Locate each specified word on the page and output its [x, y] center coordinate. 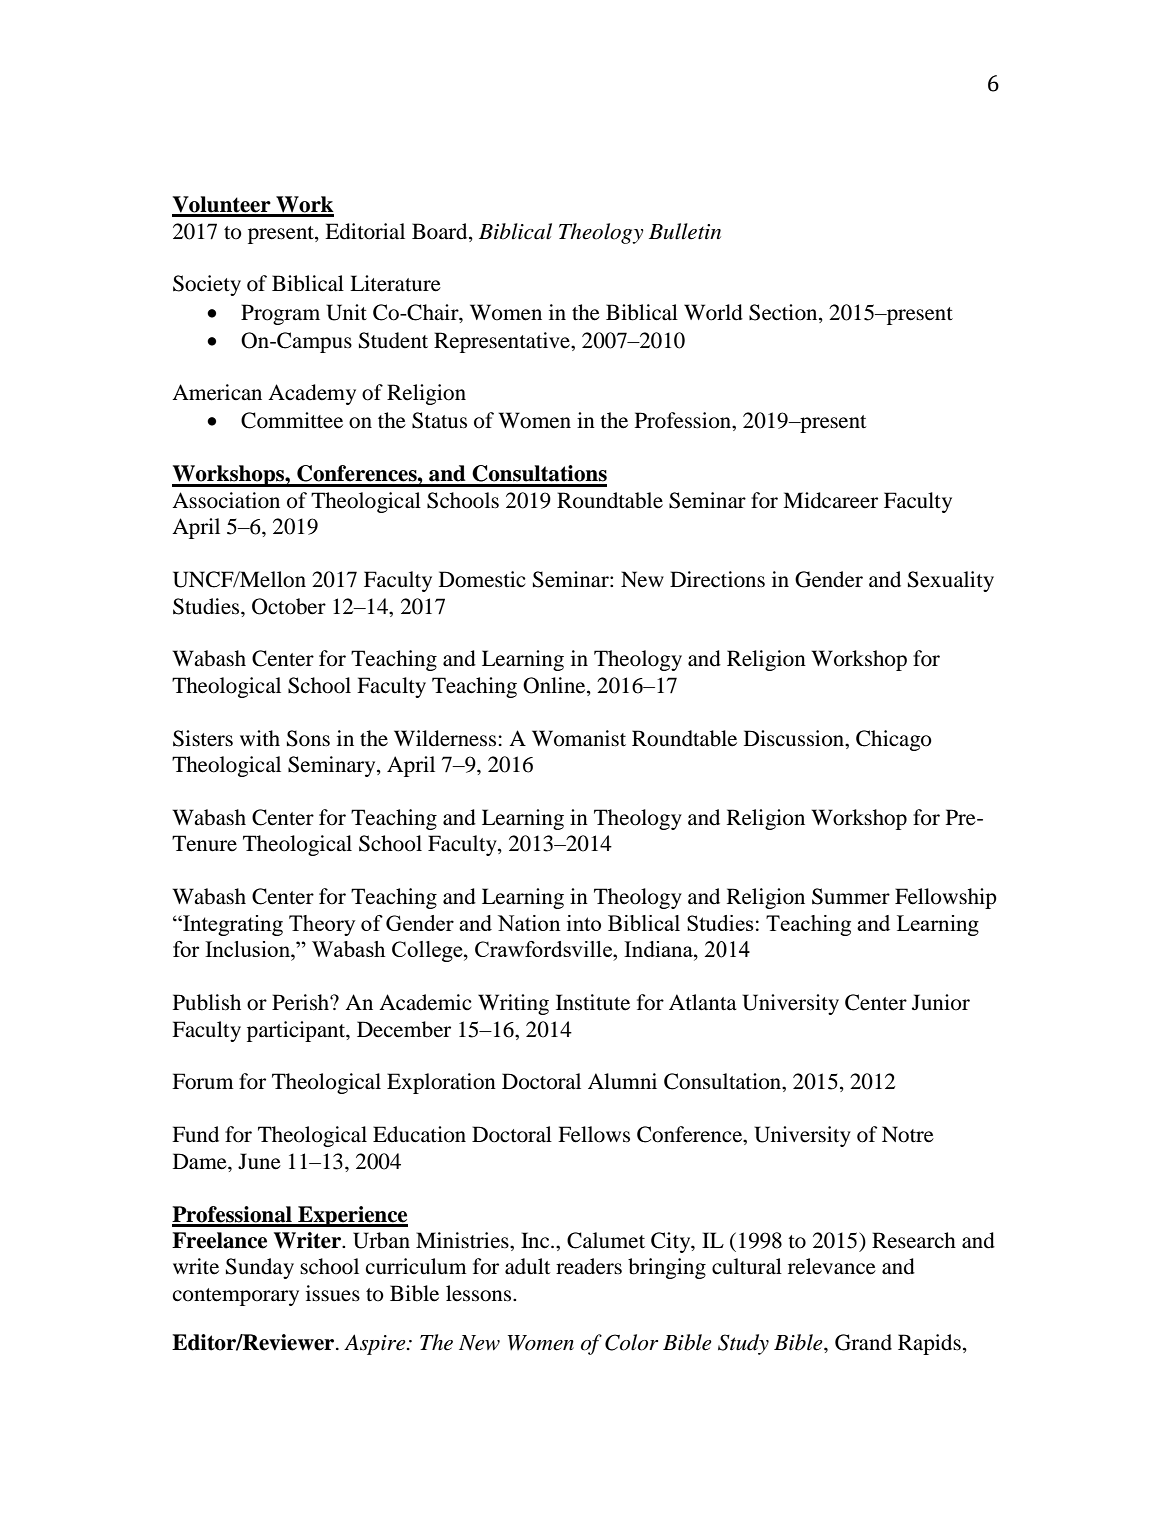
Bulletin [685, 231]
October [289, 606]
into [584, 923]
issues [333, 1293]
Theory [322, 925]
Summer [851, 896]
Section [784, 312]
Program [280, 314]
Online [555, 686]
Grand [863, 1342]
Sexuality [951, 581]
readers [589, 1266]
